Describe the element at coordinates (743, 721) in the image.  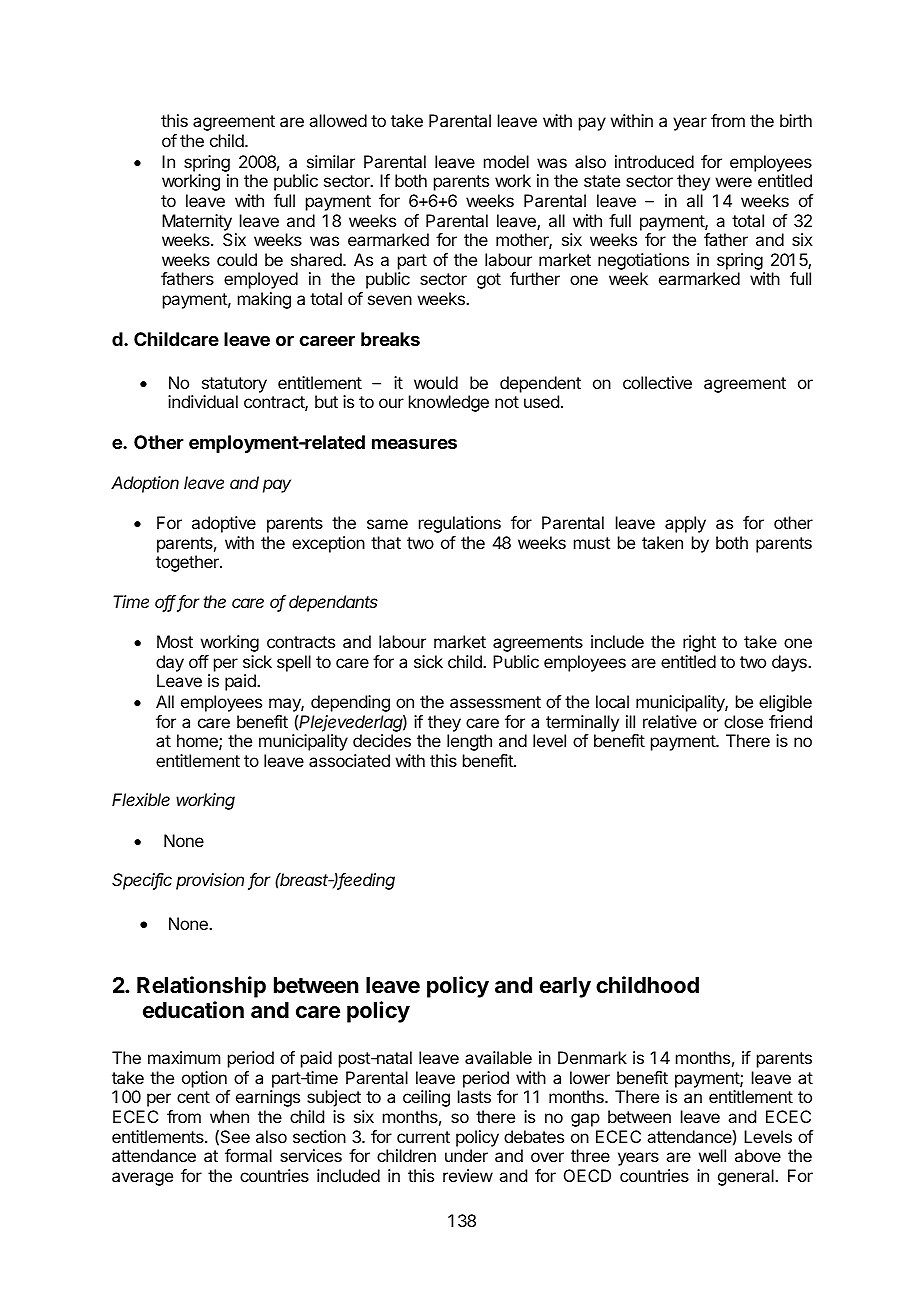
I see `close` at that location.
